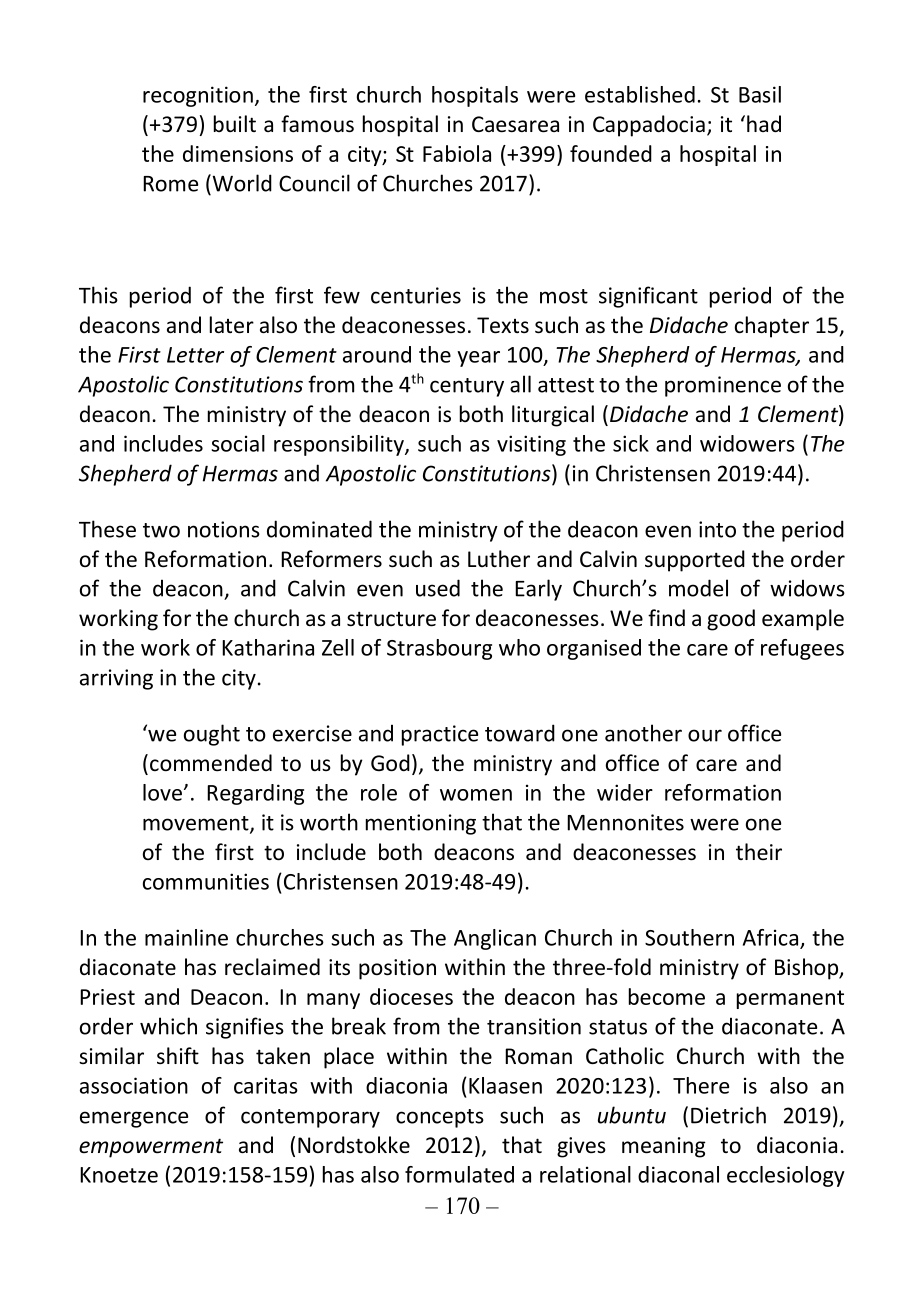  I want to click on Strasbourg, so click(439, 649).
